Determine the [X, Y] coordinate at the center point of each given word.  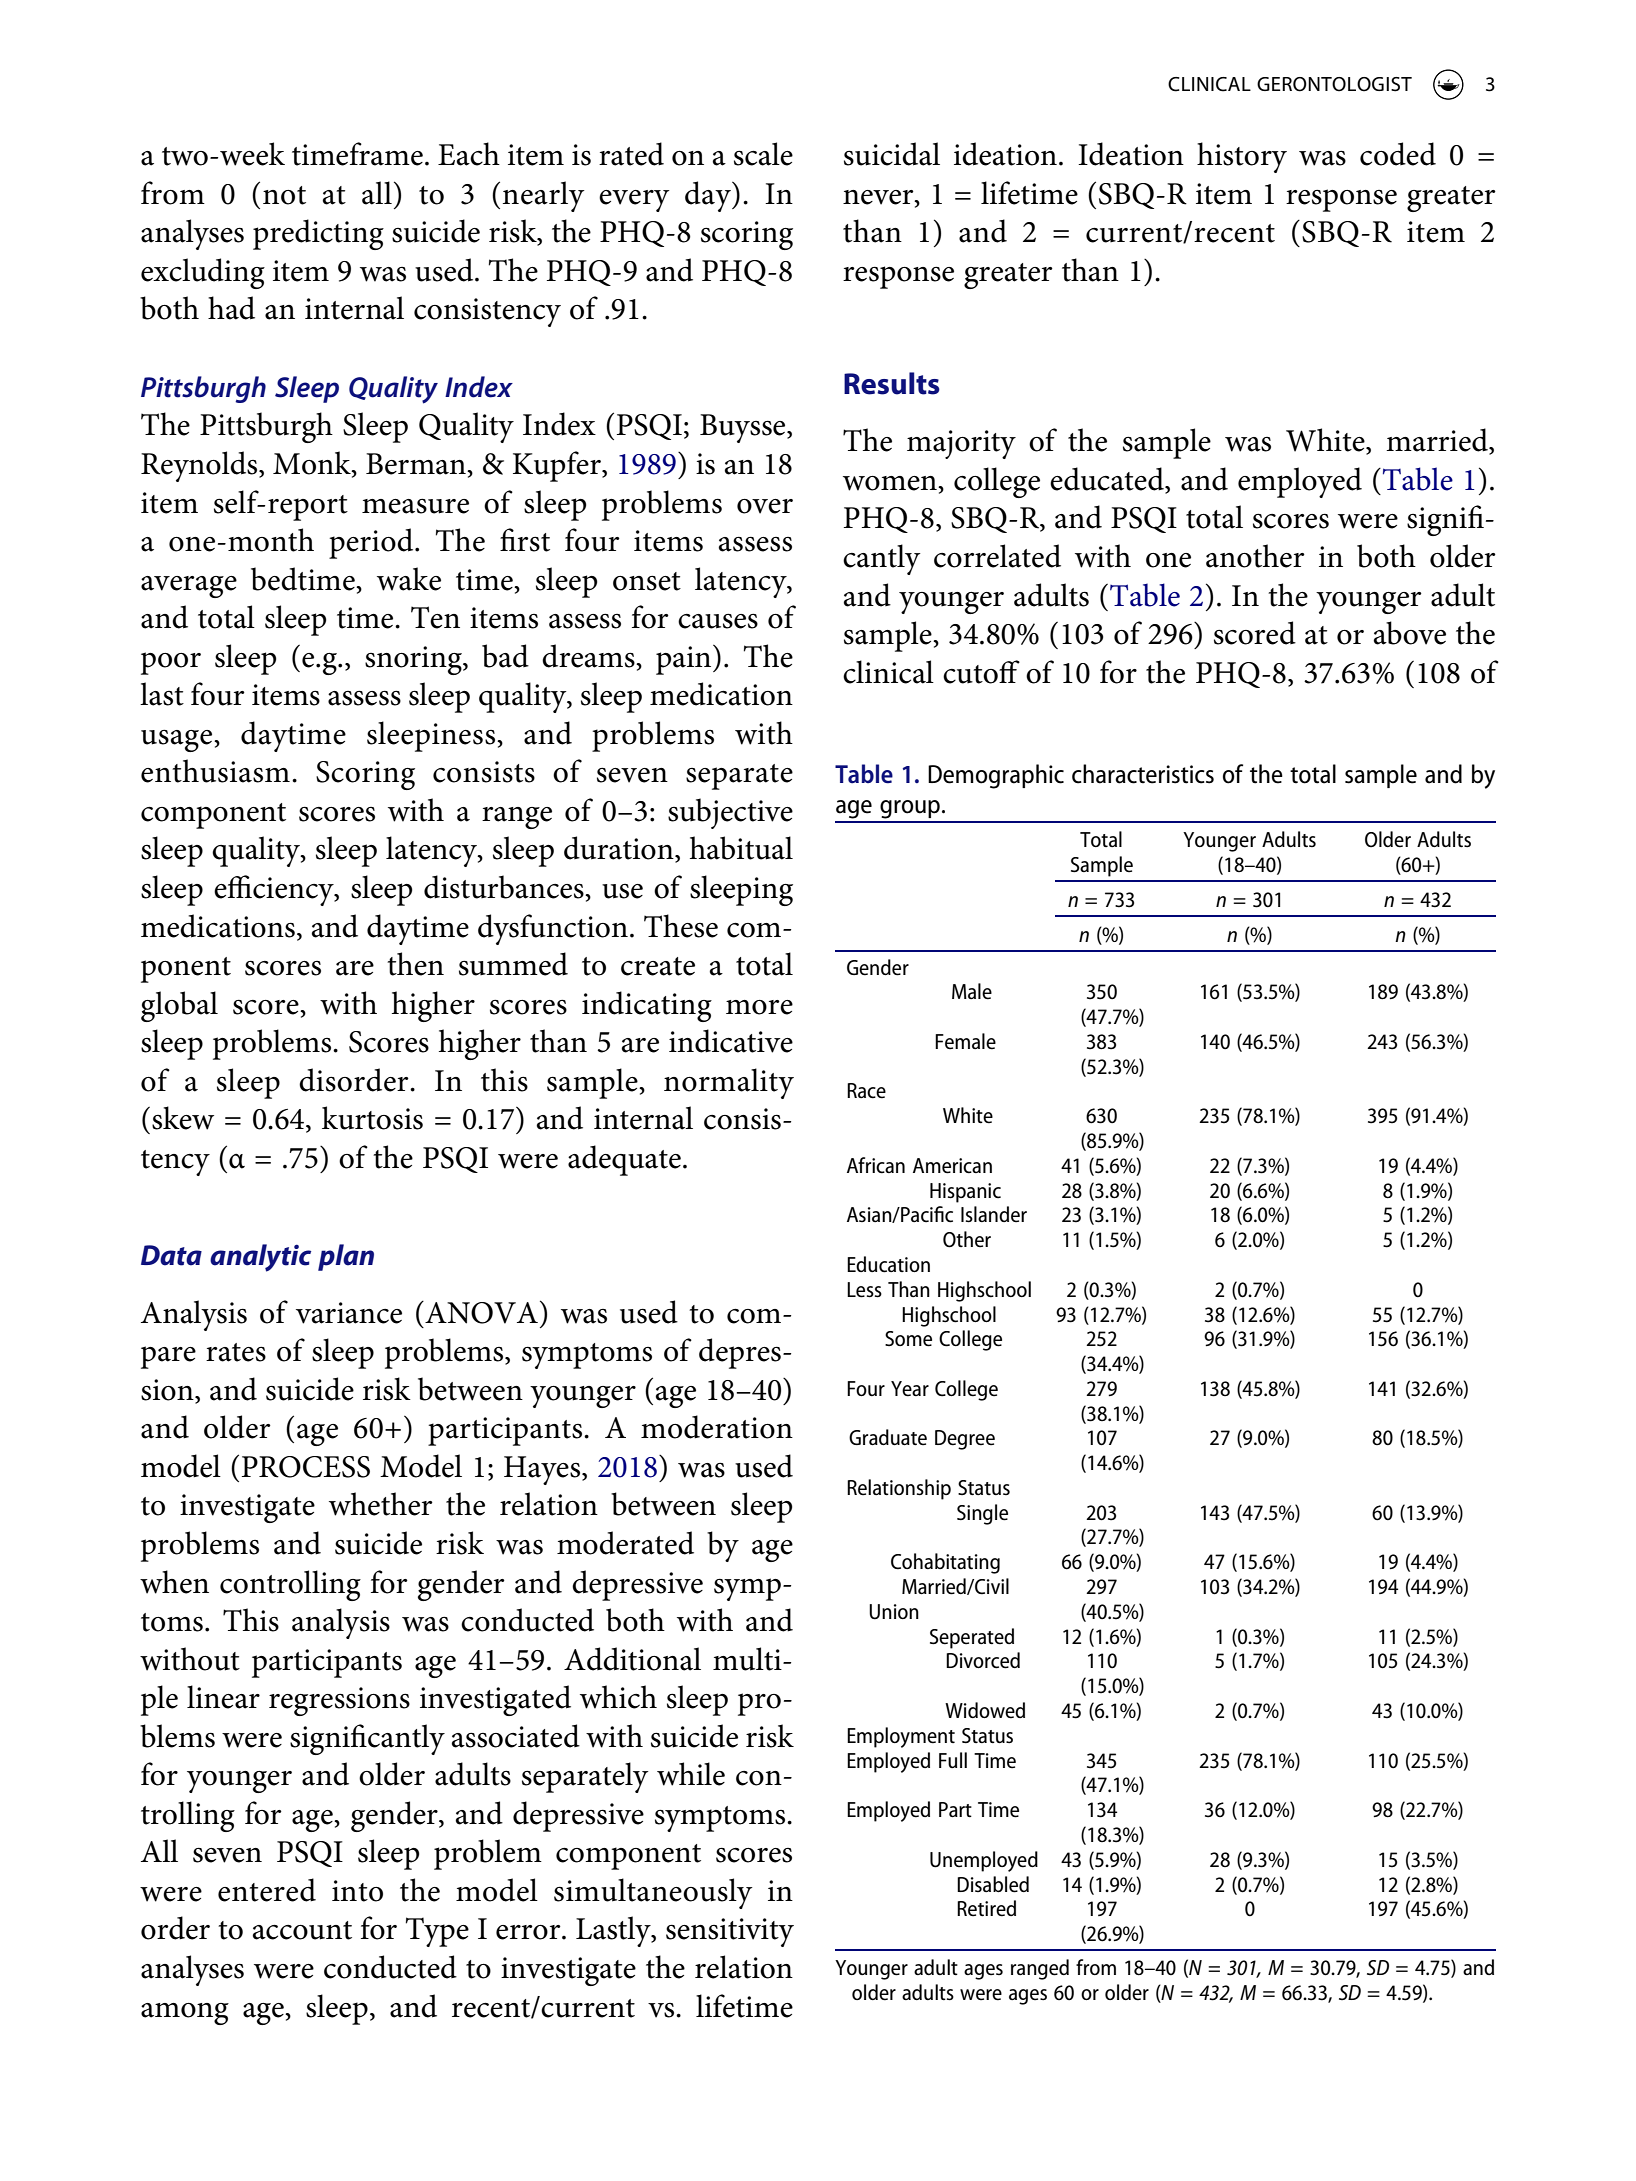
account [302, 1930]
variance [349, 1313]
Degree [965, 1440]
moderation [717, 1427]
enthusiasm [215, 771]
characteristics [1143, 774]
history [1242, 157]
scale [763, 154]
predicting [318, 234]
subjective [730, 813]
